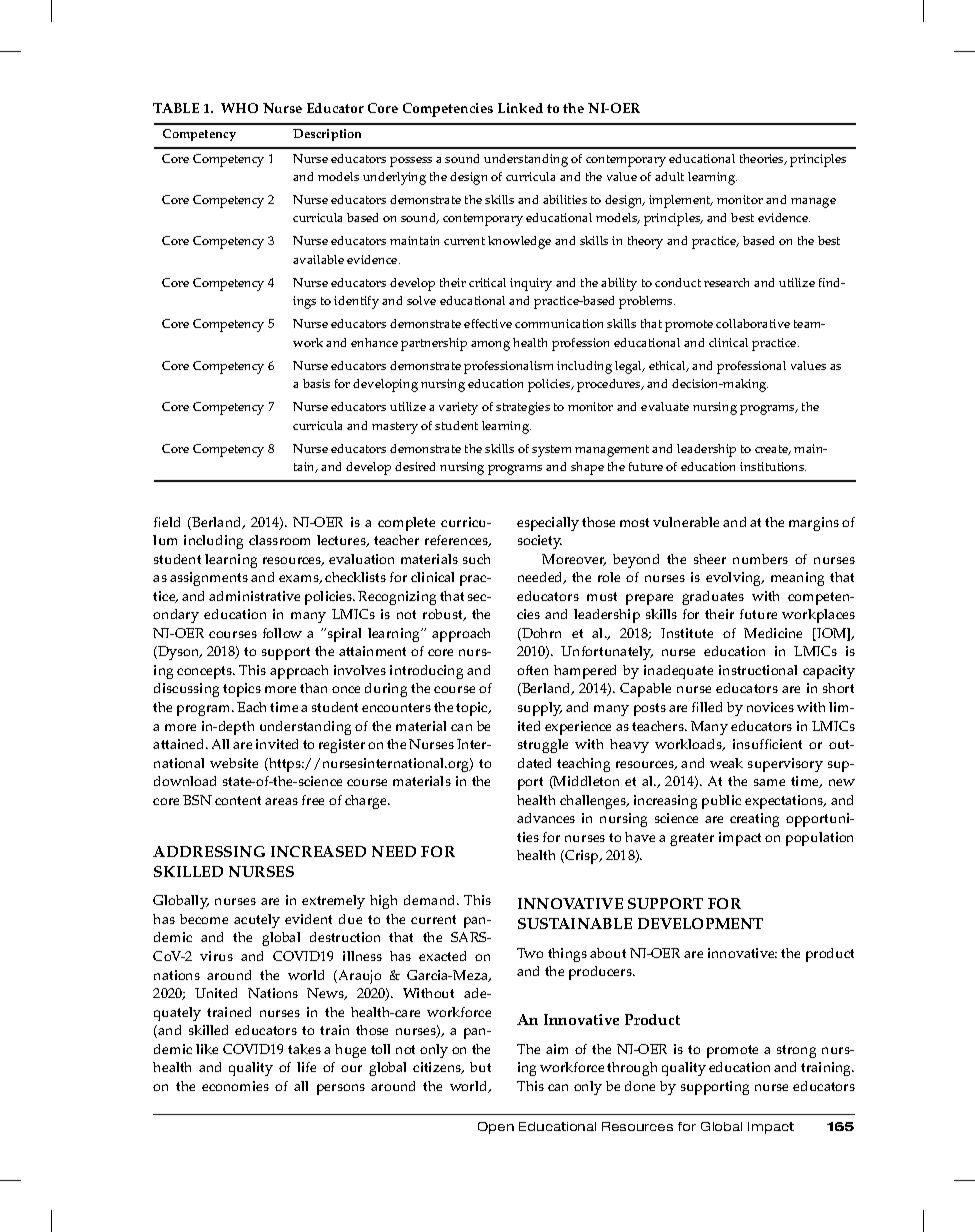 This screenshot has width=975, height=1232. What do you see at coordinates (239, 108) in the screenshot?
I see `WHO` at bounding box center [239, 108].
